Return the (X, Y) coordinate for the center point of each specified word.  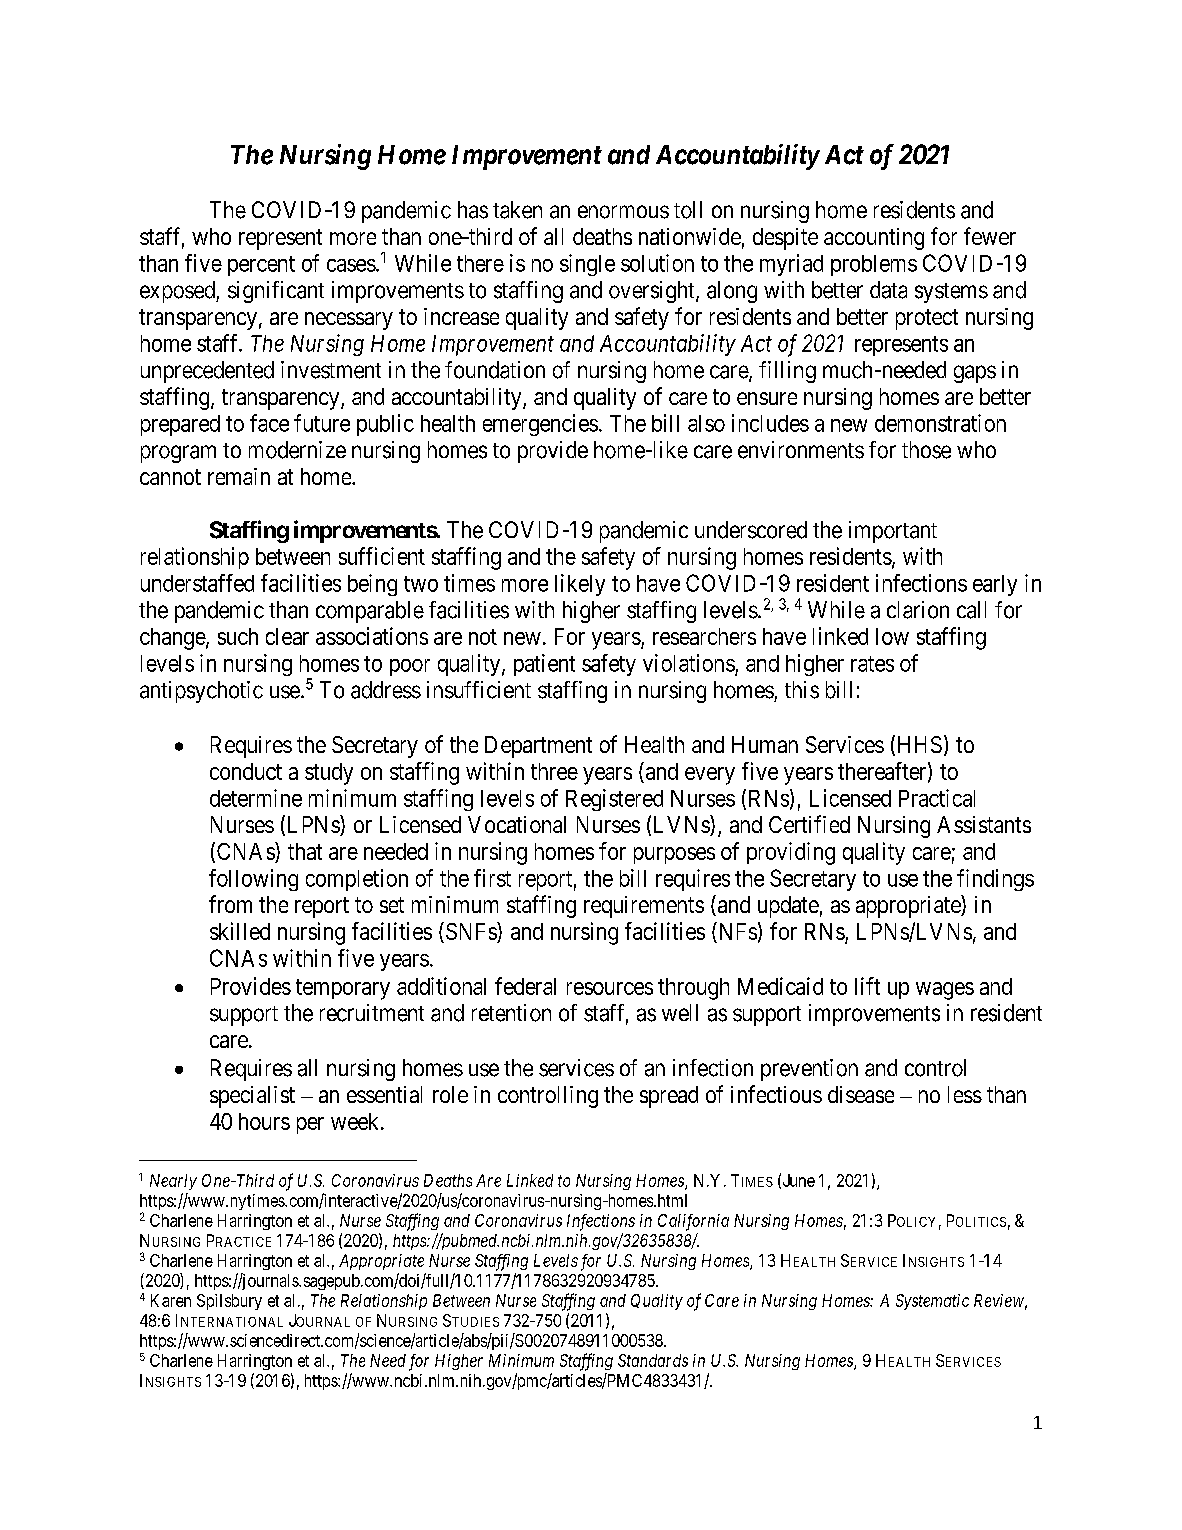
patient (544, 665)
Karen (171, 1300)
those (926, 450)
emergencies (540, 425)
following (253, 880)
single (587, 265)
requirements (644, 907)
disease (861, 1094)
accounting (874, 239)
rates (872, 664)
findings (995, 880)
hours (264, 1121)
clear (287, 636)
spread (669, 1097)
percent (261, 266)
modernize (297, 450)
